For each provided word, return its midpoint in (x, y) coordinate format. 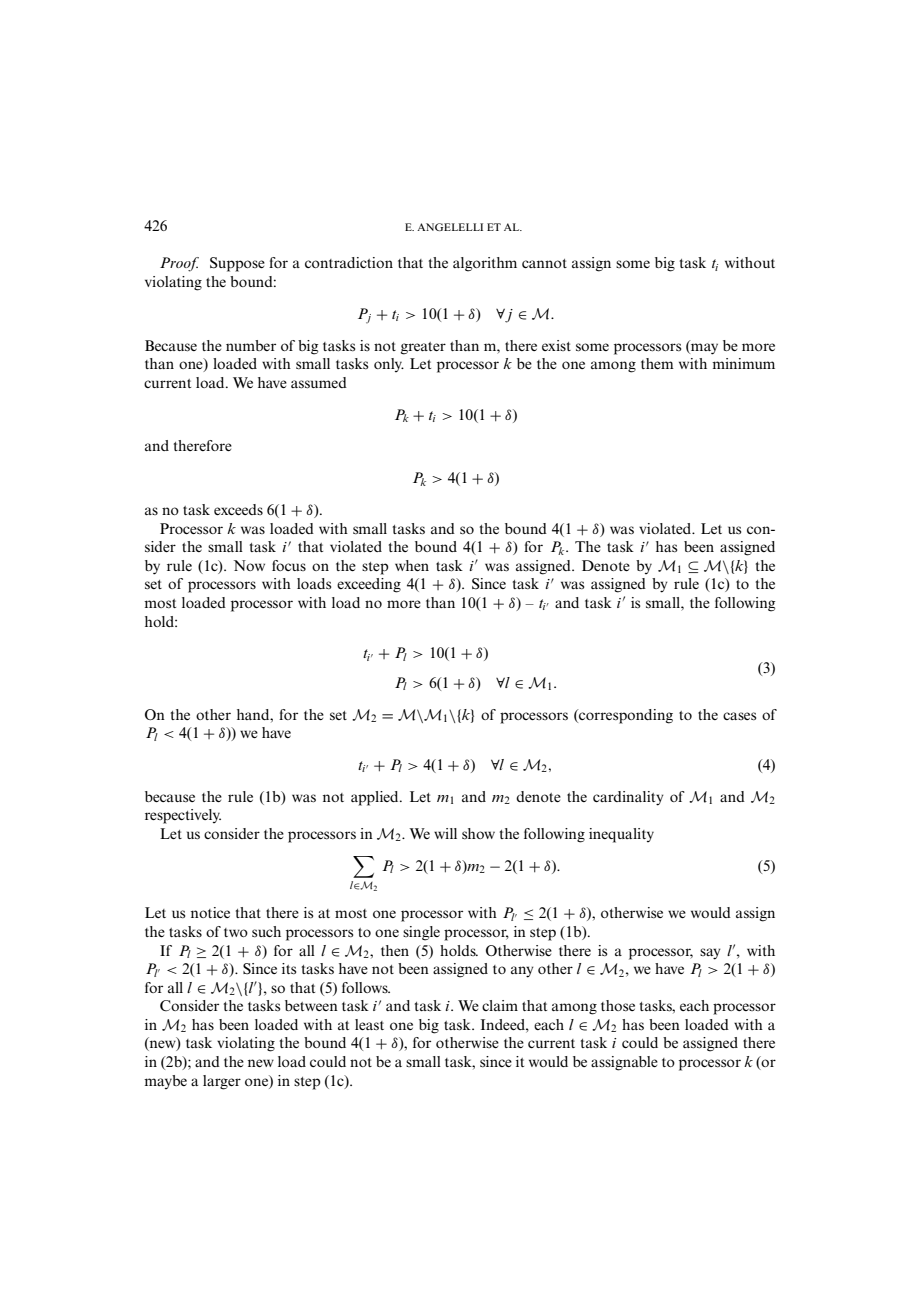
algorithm (485, 264)
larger (222, 1082)
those (618, 1005)
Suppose (237, 264)
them (657, 363)
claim (500, 1005)
